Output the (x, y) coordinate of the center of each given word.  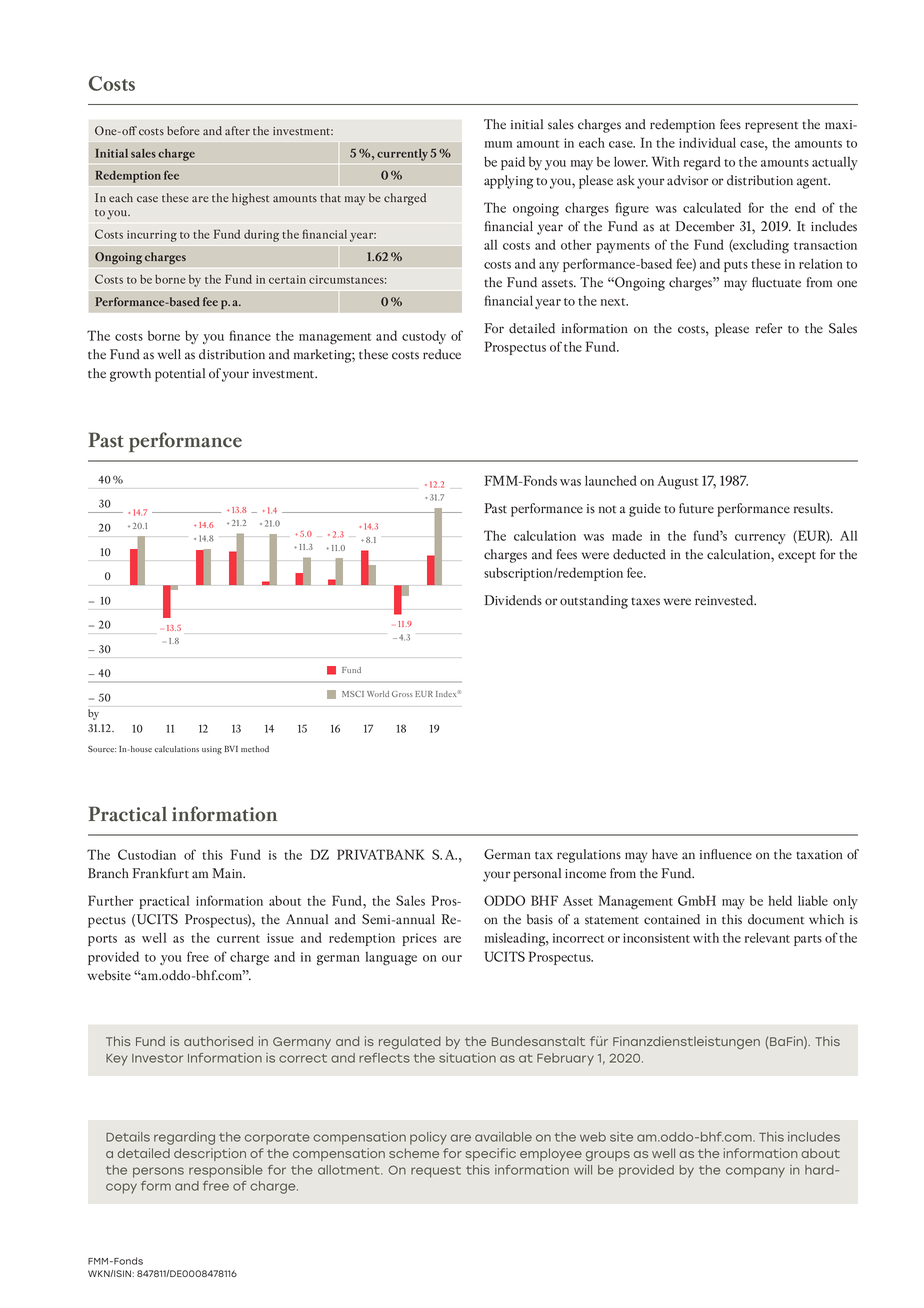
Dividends (513, 600)
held (780, 900)
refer (769, 328)
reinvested (725, 600)
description (210, 1154)
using (212, 750)
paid (513, 163)
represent (771, 127)
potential (180, 375)
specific (490, 1154)
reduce (442, 354)
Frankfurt (161, 873)
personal (537, 875)
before (183, 130)
